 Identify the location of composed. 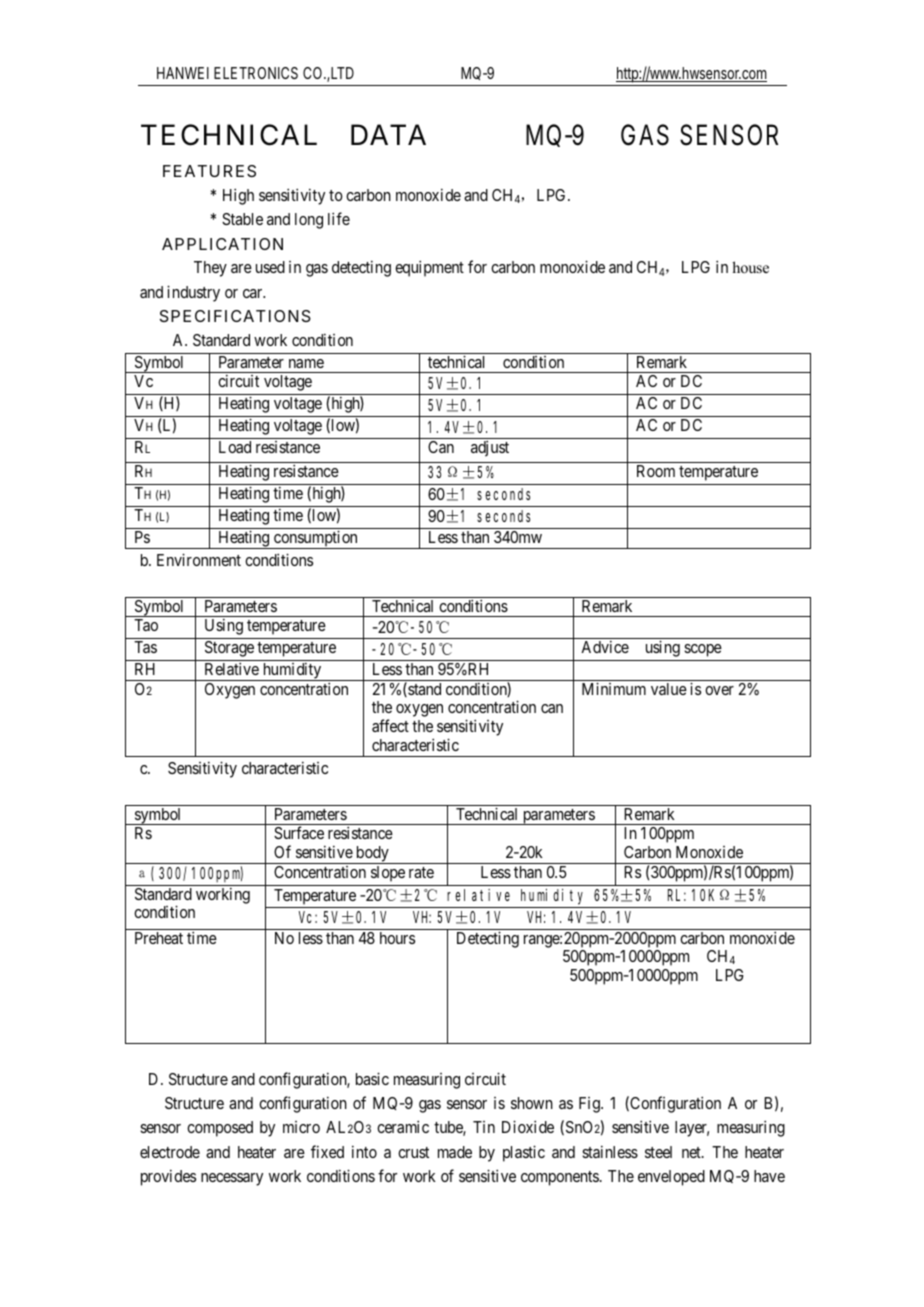
(220, 1129).
